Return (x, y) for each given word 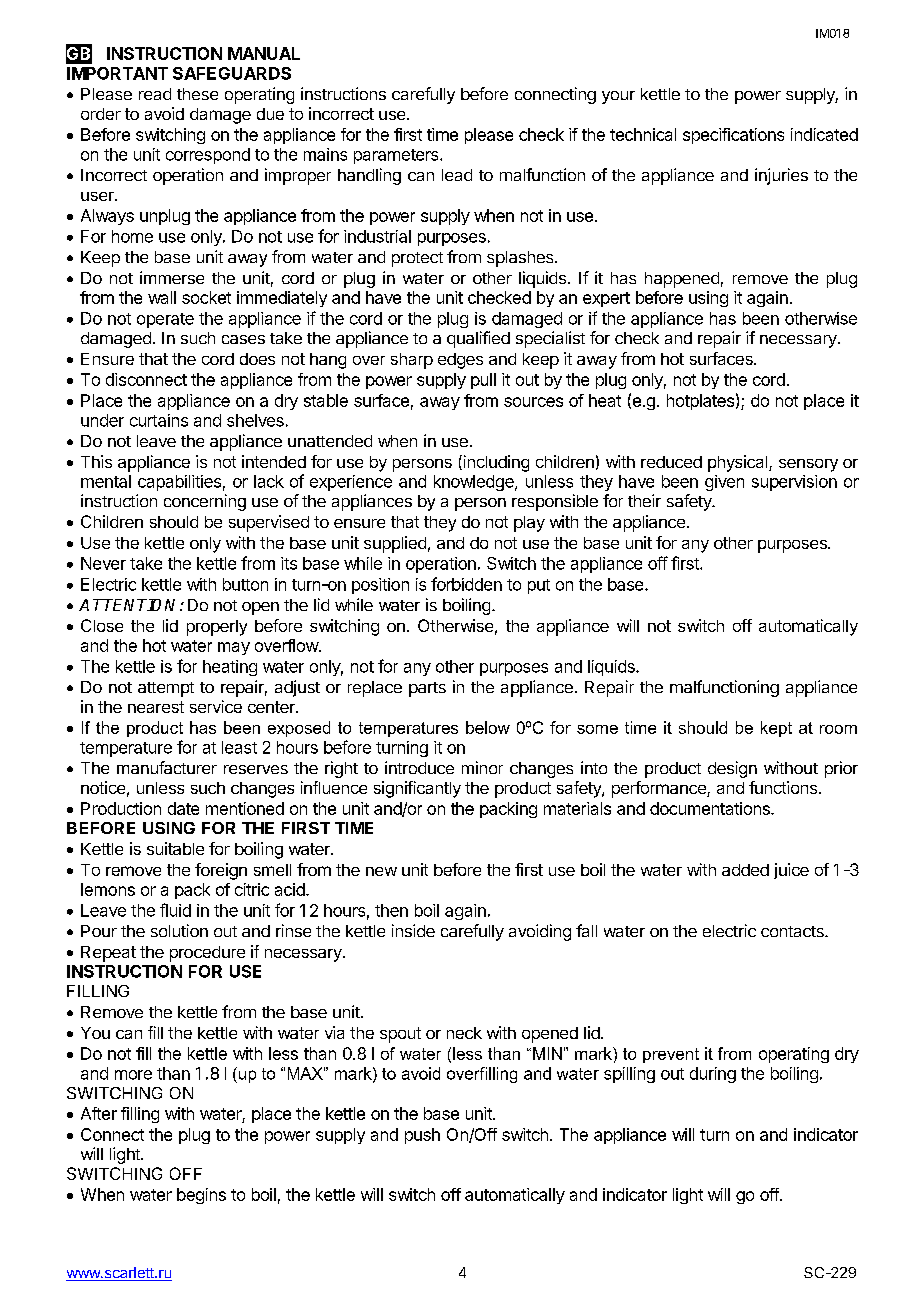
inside (413, 930)
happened (682, 280)
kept (776, 729)
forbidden (466, 584)
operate (165, 320)
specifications (733, 136)
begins (201, 1196)
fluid (175, 910)
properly (217, 628)
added (745, 870)
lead (457, 175)
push (422, 1136)
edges (460, 361)
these (197, 94)
